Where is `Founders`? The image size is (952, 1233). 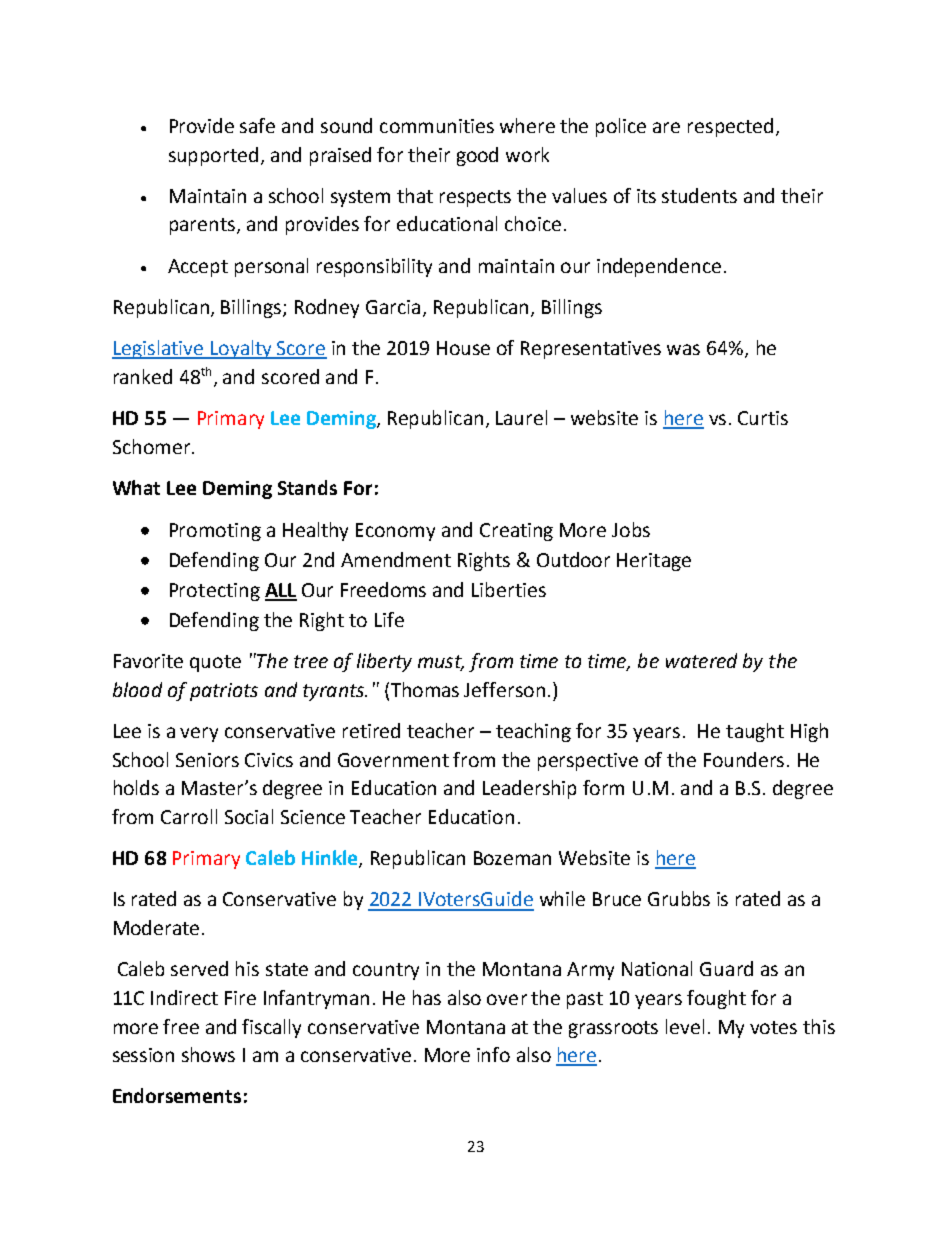
Founders is located at coordinates (744, 759).
